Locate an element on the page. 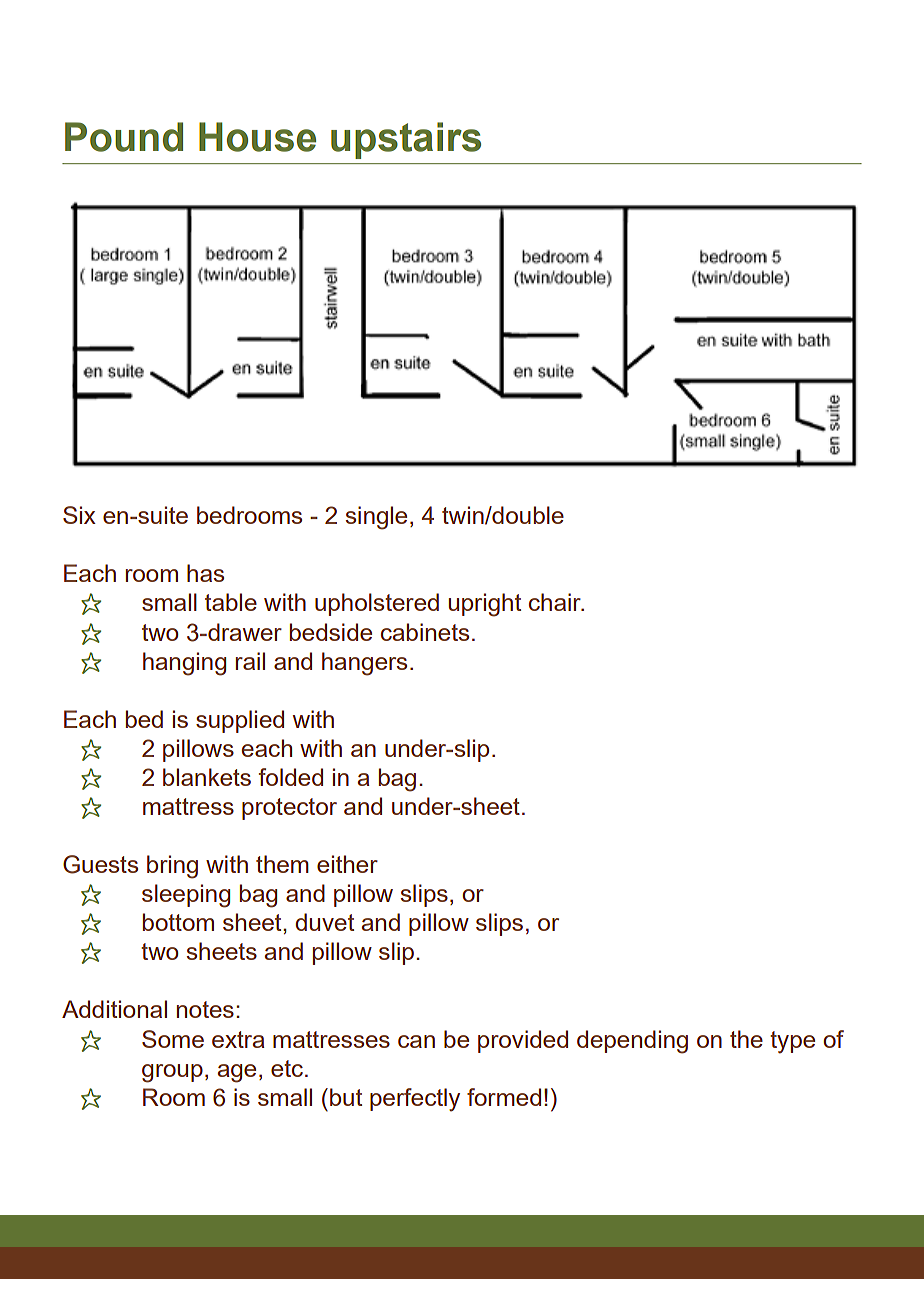  House is located at coordinates (257, 137).
